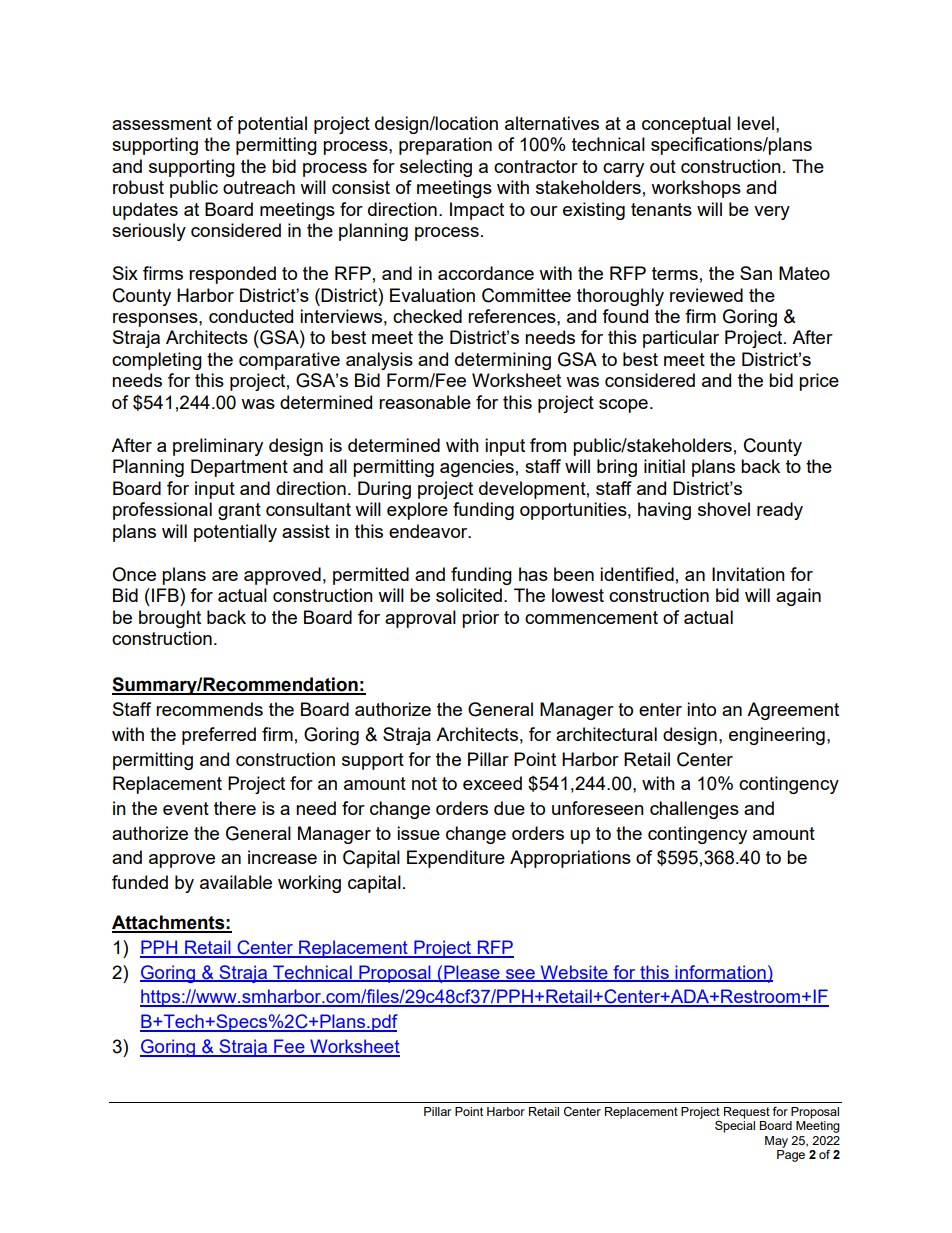 This image has width=952, height=1233. I want to click on brought, so click(170, 619).
